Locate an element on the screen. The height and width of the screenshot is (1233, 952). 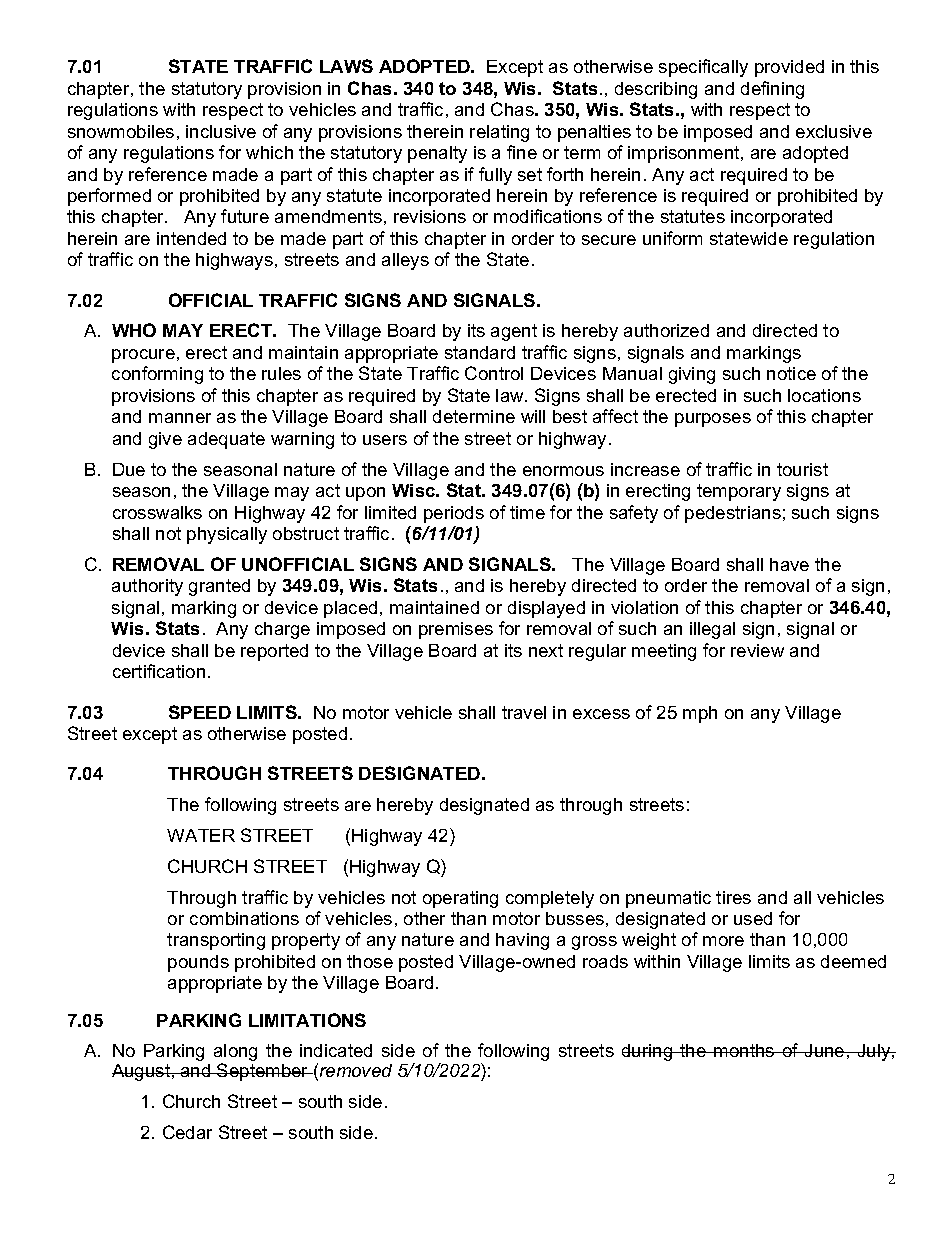
removed is located at coordinates (356, 1070).
